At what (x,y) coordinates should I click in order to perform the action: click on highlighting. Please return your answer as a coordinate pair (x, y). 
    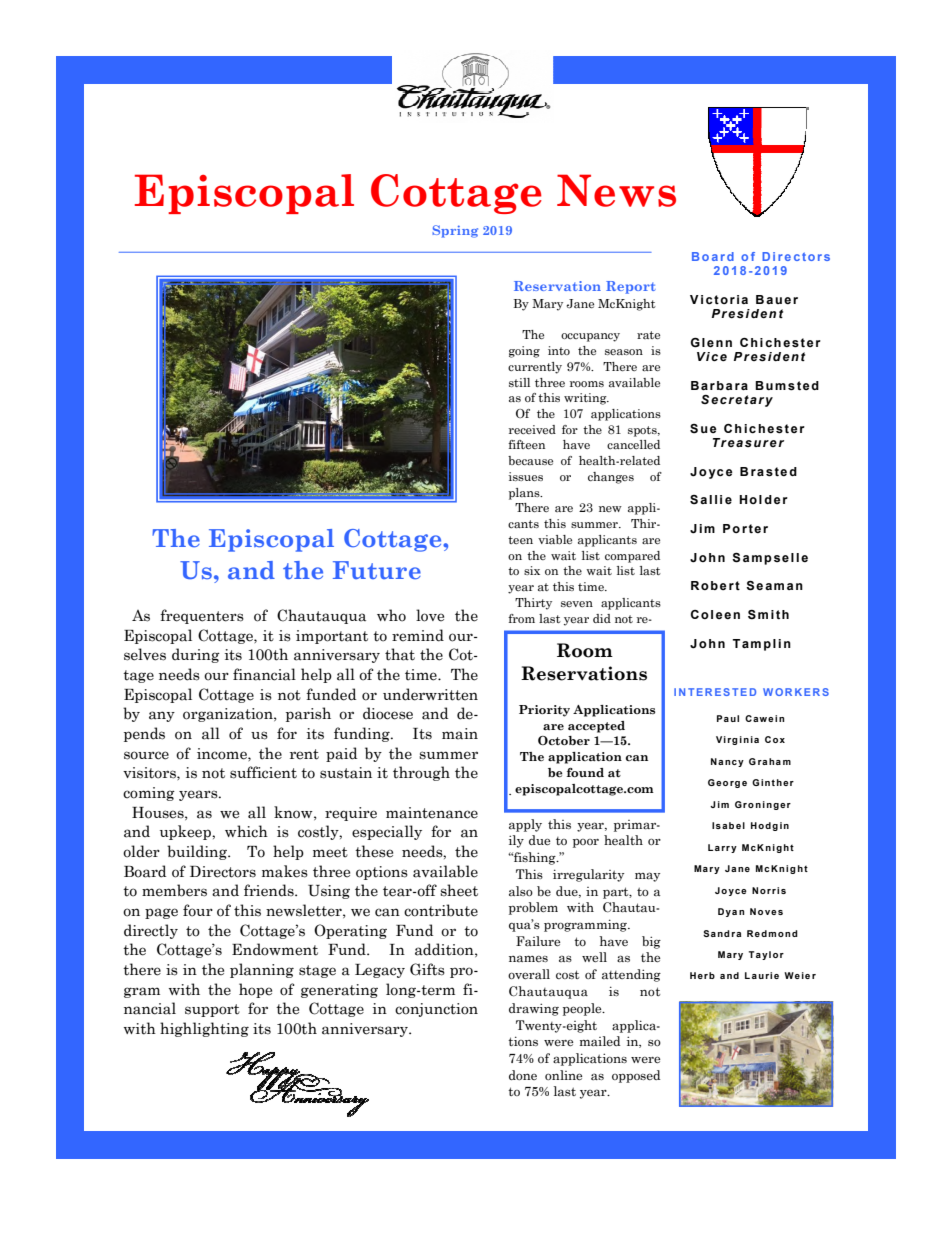
    Looking at the image, I should click on (204, 1029).
